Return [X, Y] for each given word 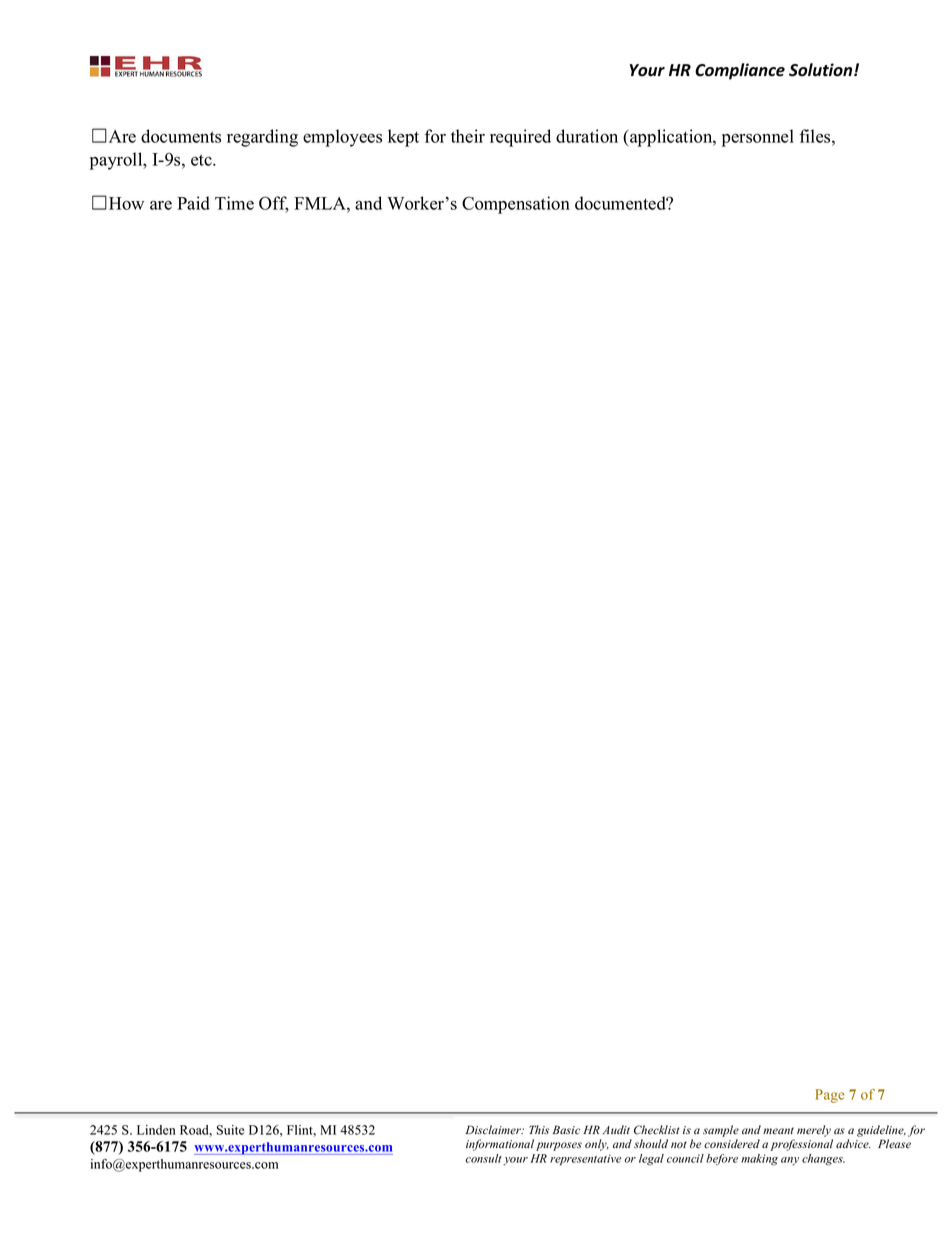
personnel [758, 138]
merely [814, 1131]
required [520, 138]
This [539, 1129]
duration [587, 136]
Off [274, 204]
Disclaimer [494, 1130]
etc [202, 160]
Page [829, 1096]
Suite [230, 1130]
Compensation [516, 205]
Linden [156, 1130]
